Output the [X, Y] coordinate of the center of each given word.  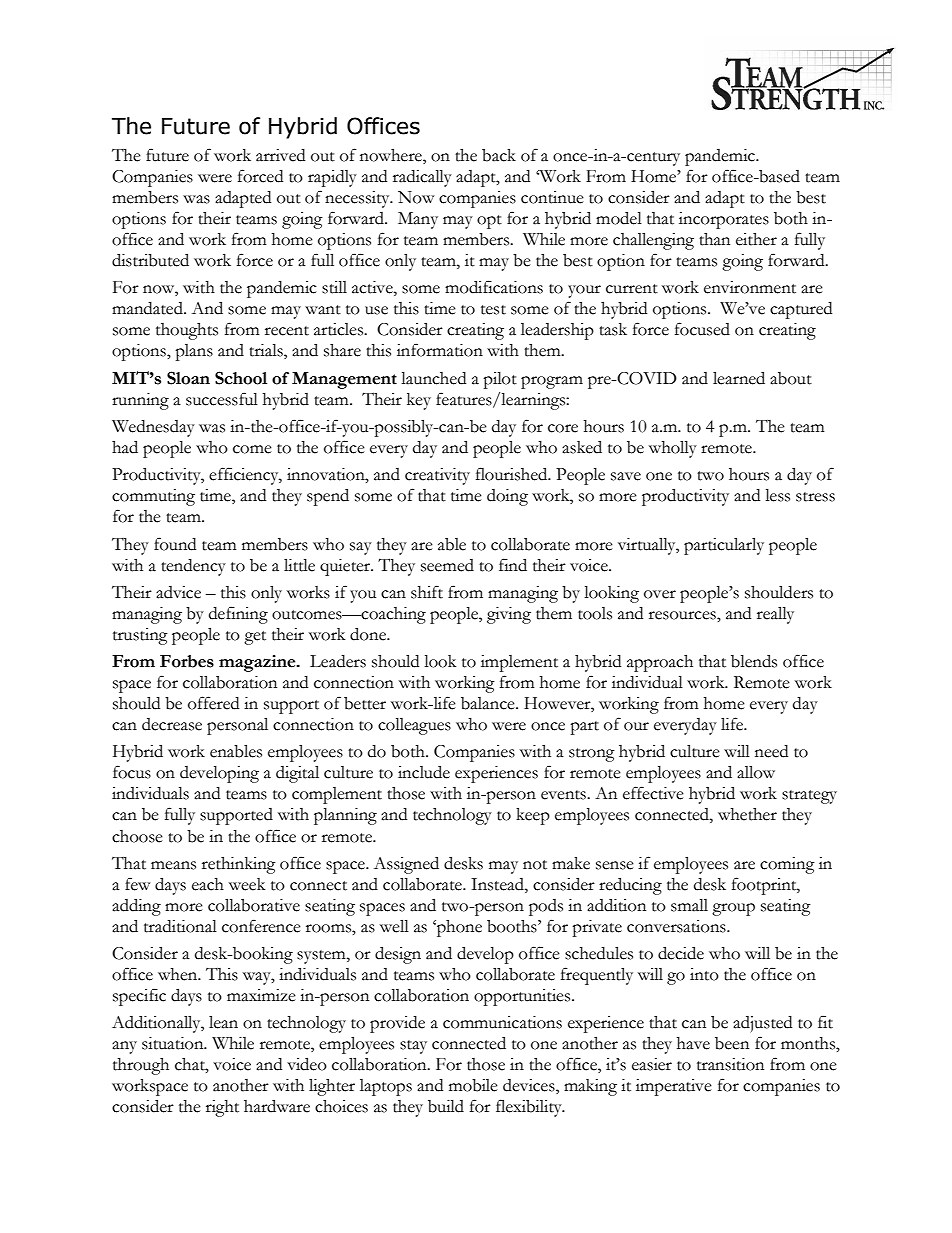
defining [238, 615]
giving [509, 615]
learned [739, 378]
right [222, 1108]
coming [787, 865]
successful [222, 399]
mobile [473, 1085]
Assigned [406, 865]
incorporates [724, 220]
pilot [500, 380]
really [775, 615]
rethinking [239, 865]
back [499, 155]
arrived [280, 155]
